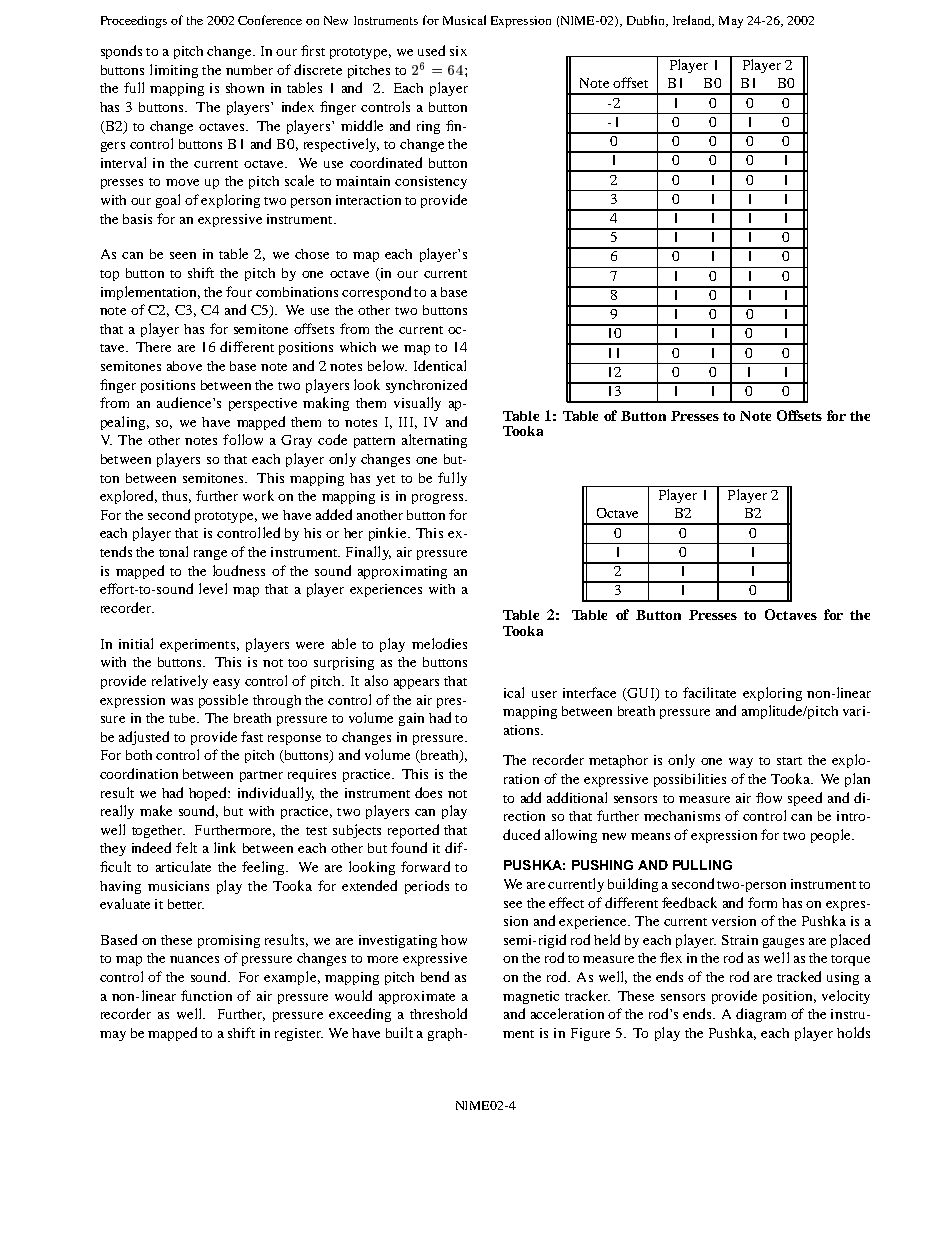 This screenshot has width=952, height=1233. I want to click on consistency, so click(431, 182).
